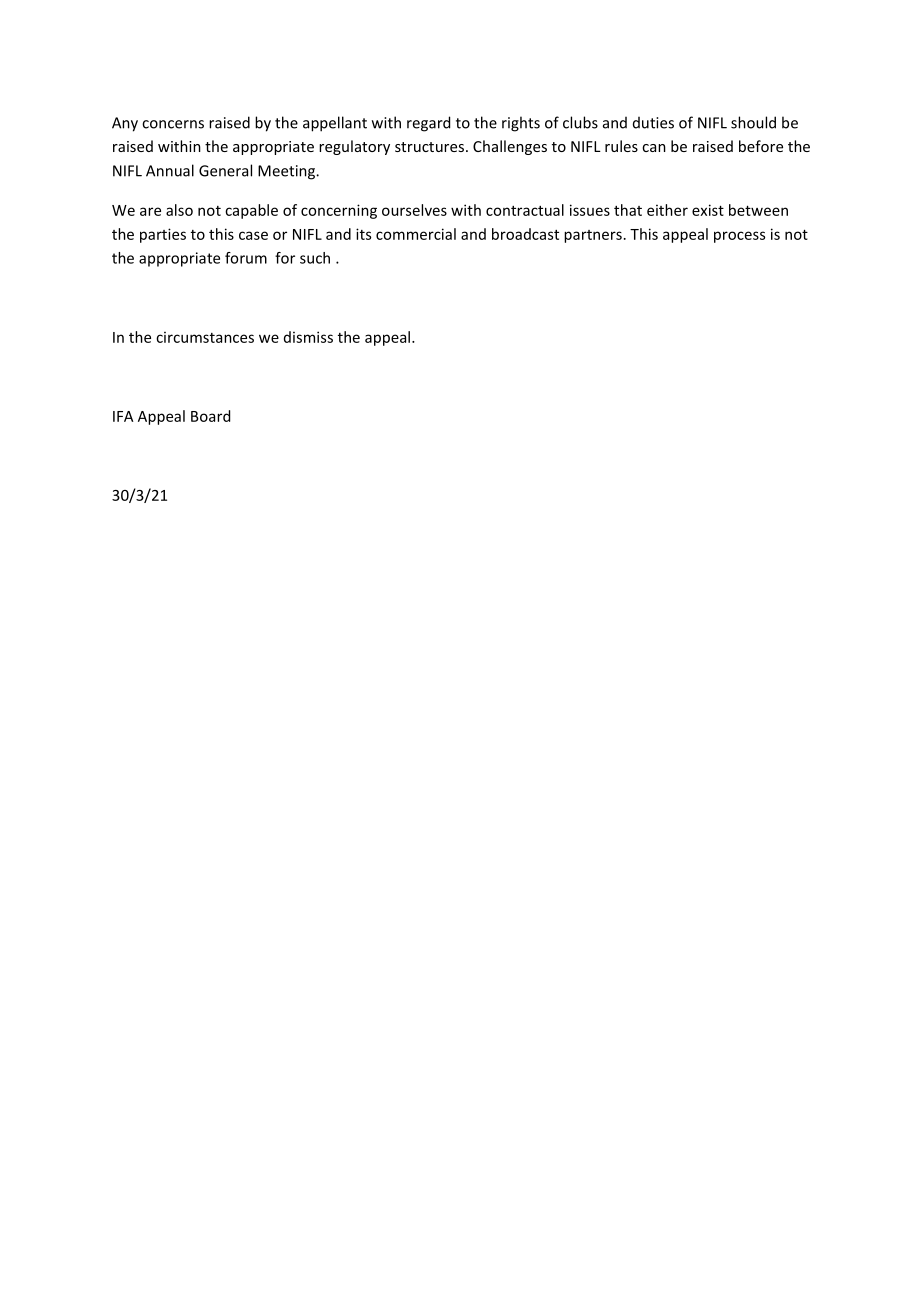  What do you see at coordinates (428, 124) in the screenshot?
I see `regard` at bounding box center [428, 124].
